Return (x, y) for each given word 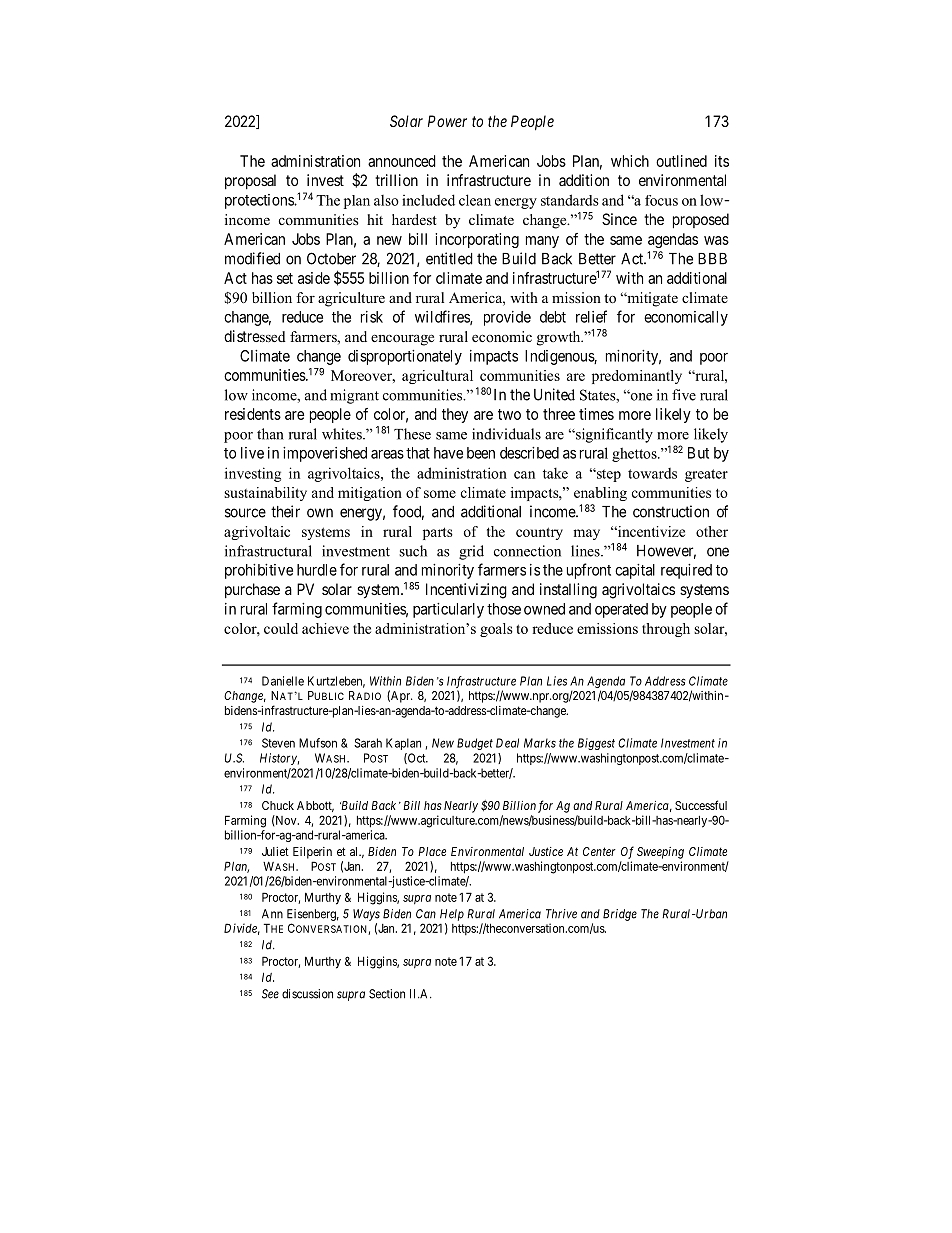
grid (471, 552)
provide (507, 318)
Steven (278, 743)
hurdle (317, 570)
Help (452, 915)
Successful (701, 805)
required (686, 571)
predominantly (637, 377)
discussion (307, 994)
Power (447, 121)
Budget (475, 744)
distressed (255, 336)
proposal (250, 181)
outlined (681, 161)
